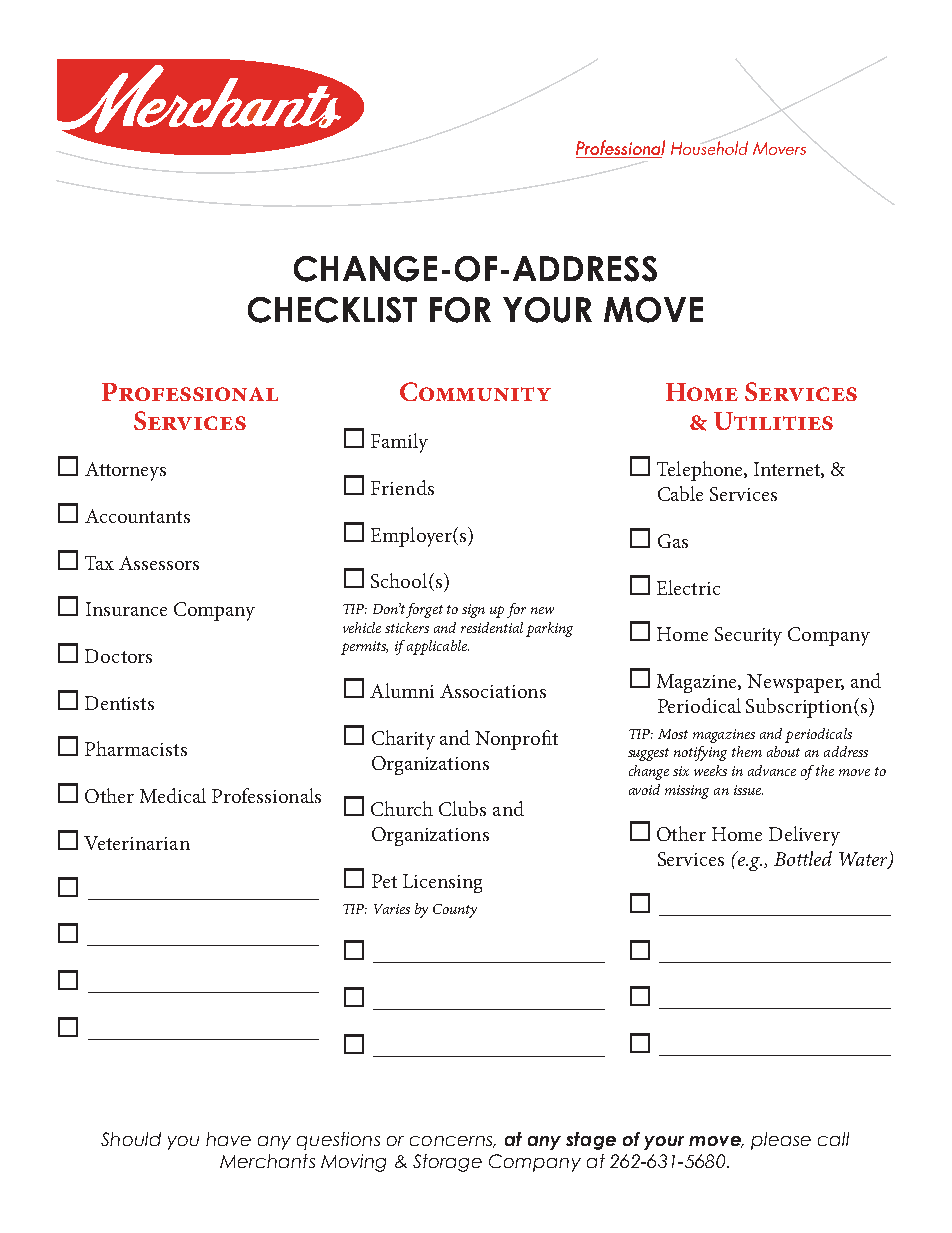  What do you see at coordinates (475, 391) in the image?
I see `Community` at bounding box center [475, 391].
